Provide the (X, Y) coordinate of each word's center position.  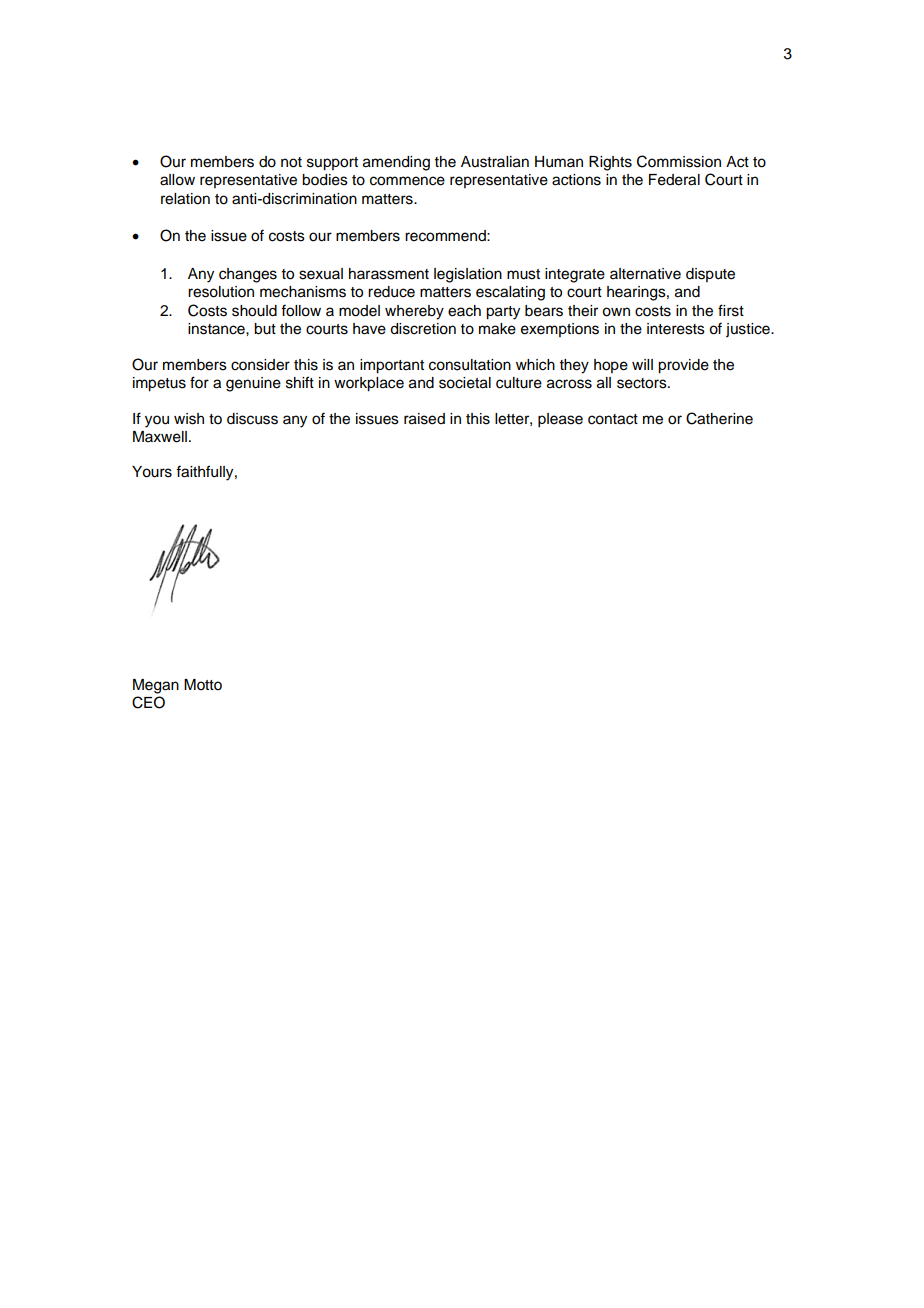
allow (177, 180)
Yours (152, 472)
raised (424, 419)
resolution (221, 292)
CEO (148, 702)
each (464, 311)
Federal (674, 180)
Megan (156, 686)
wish (189, 419)
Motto (203, 685)
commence (407, 181)
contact (613, 419)
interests (676, 329)
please (560, 420)
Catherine (719, 418)
